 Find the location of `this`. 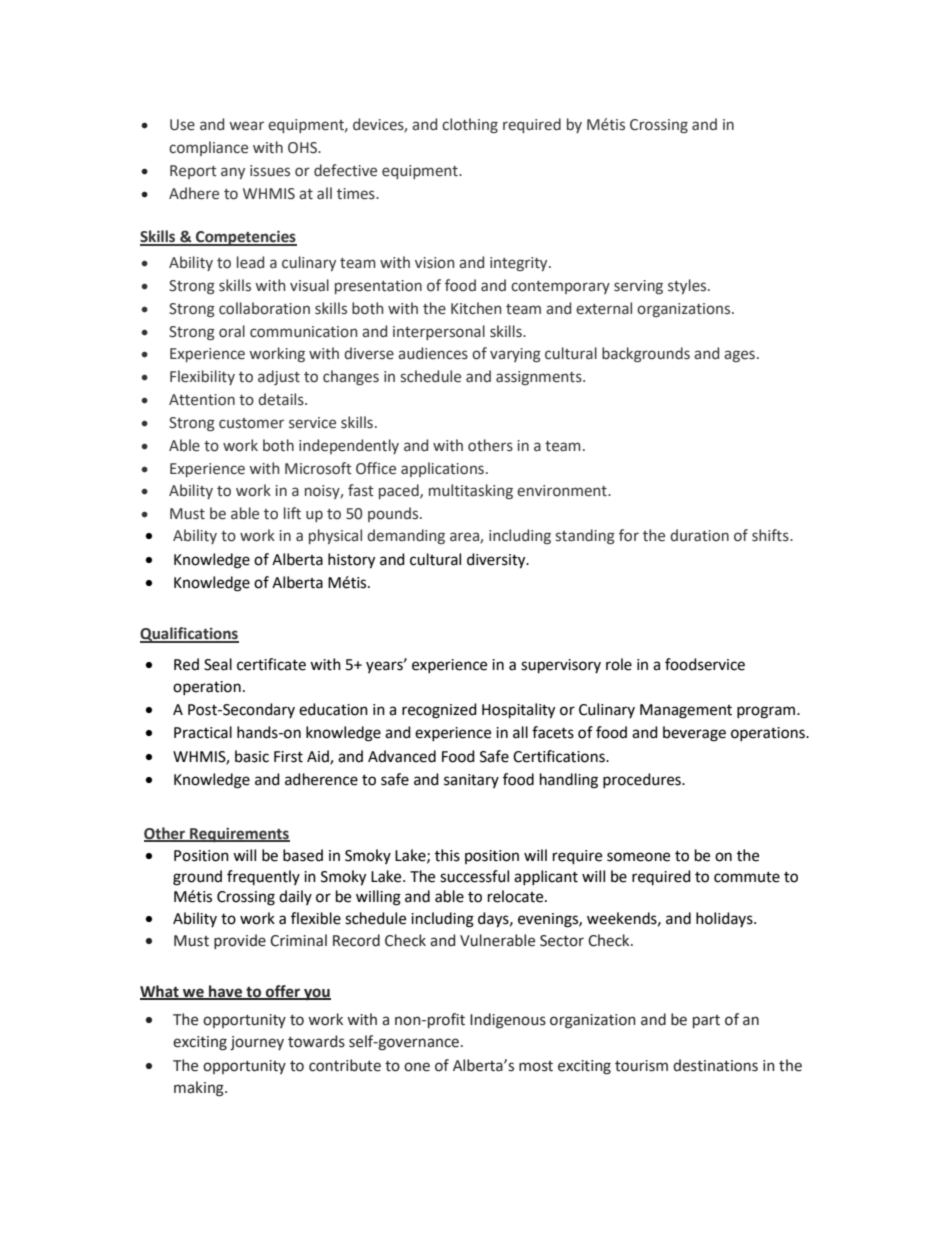

this is located at coordinates (447, 855).
